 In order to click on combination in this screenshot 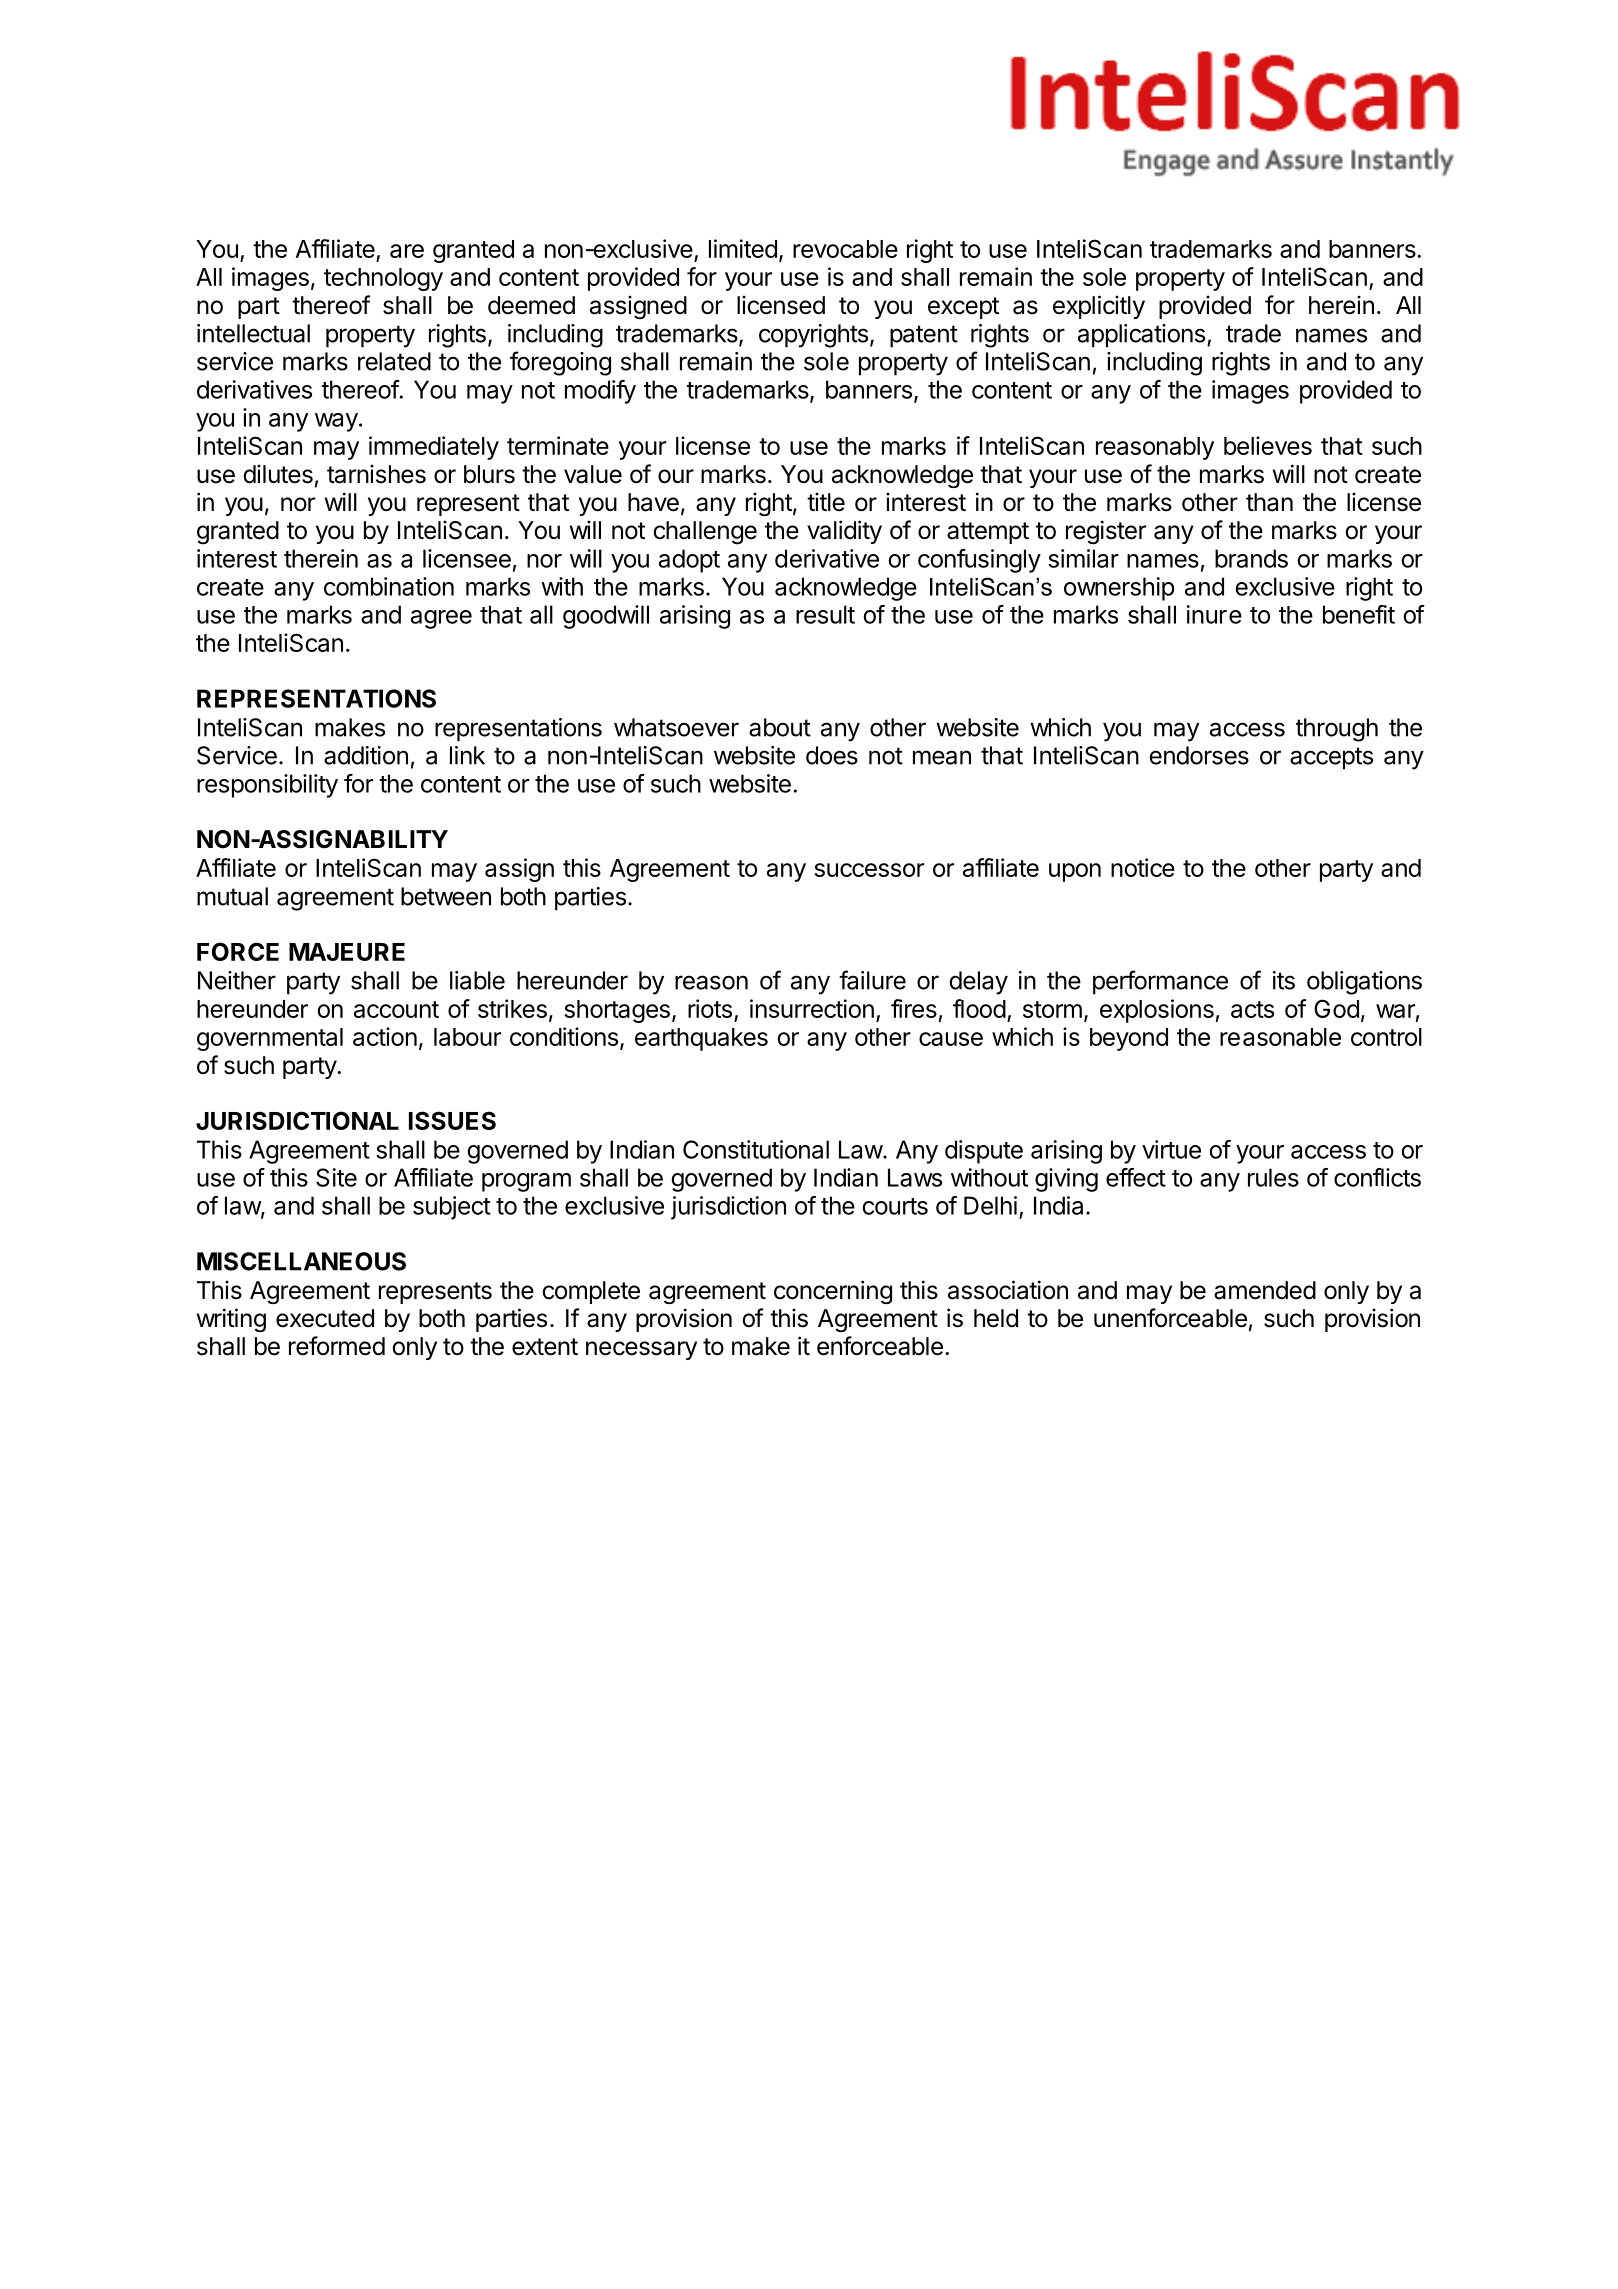, I will do `click(389, 586)`.
